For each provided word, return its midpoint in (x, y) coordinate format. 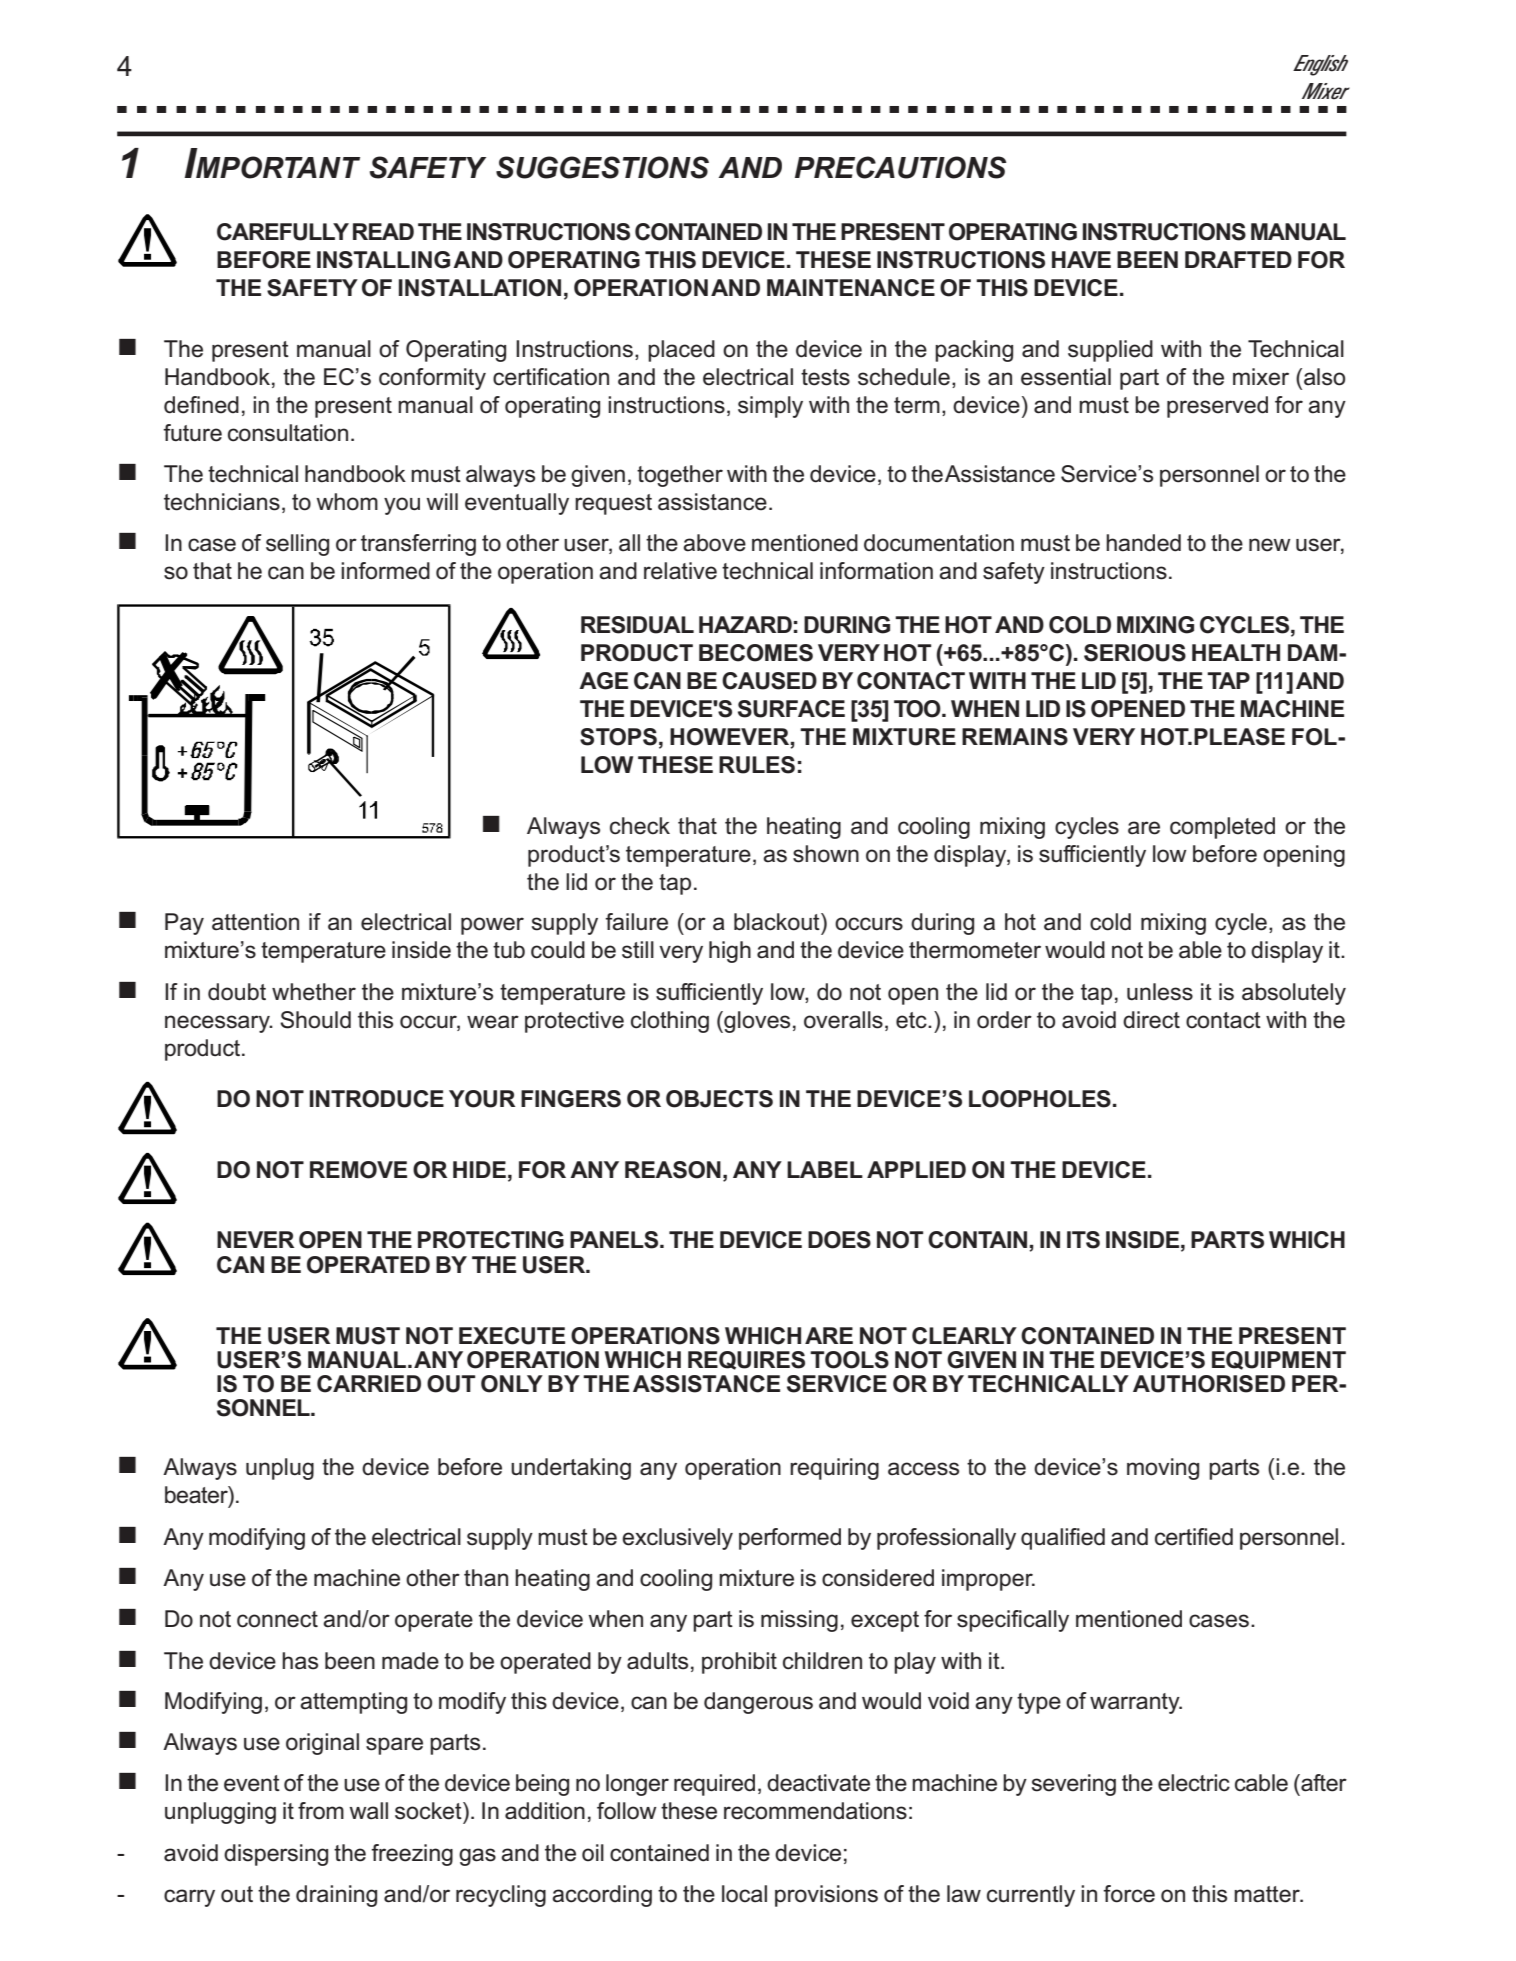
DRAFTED (1238, 259)
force (1129, 1894)
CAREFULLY (283, 232)
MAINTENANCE (851, 288)
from (321, 1811)
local (744, 1894)
